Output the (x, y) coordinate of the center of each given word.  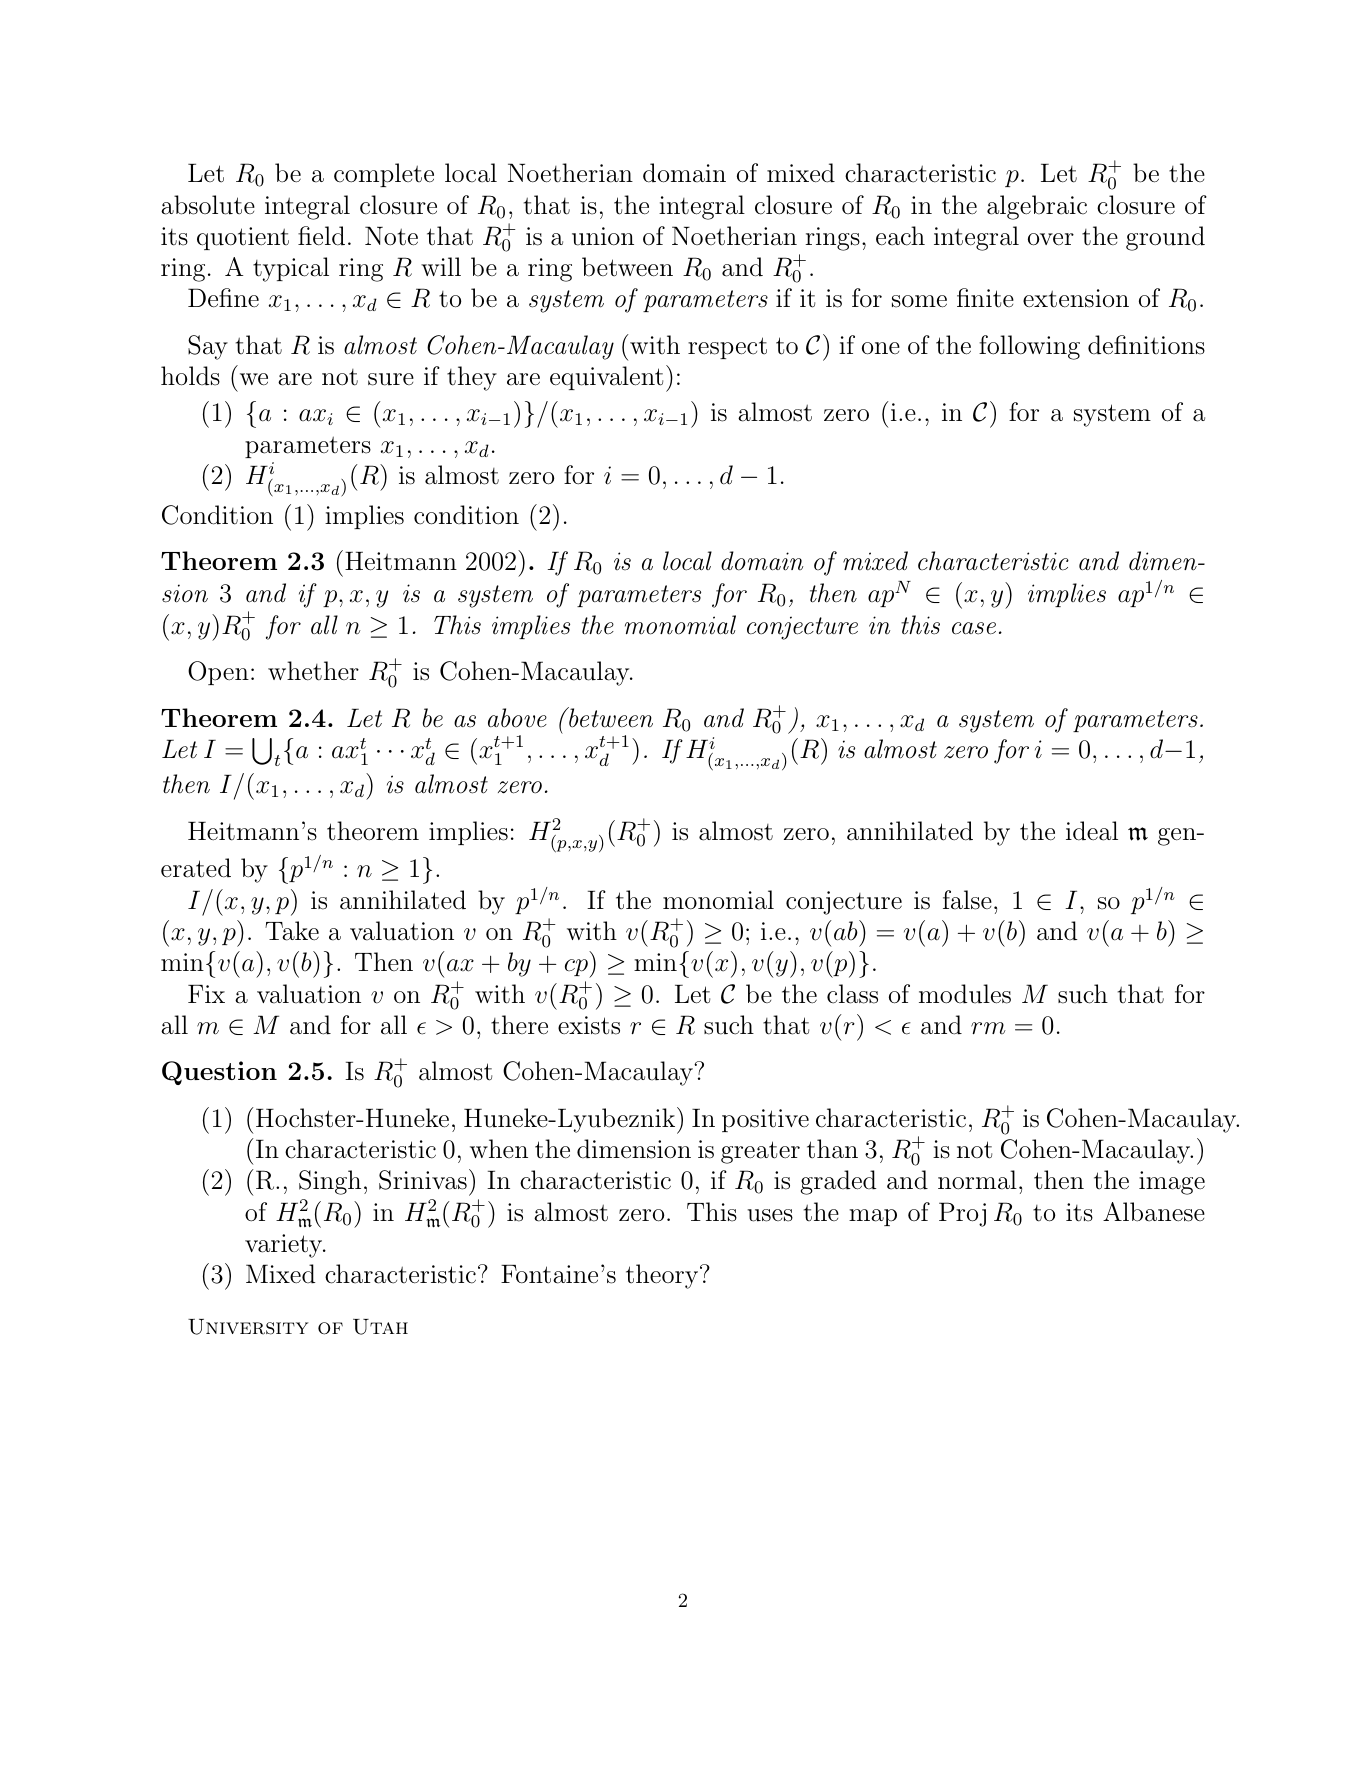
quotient (243, 238)
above (517, 718)
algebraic (1037, 207)
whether (313, 671)
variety (285, 1246)
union (603, 236)
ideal (1092, 831)
